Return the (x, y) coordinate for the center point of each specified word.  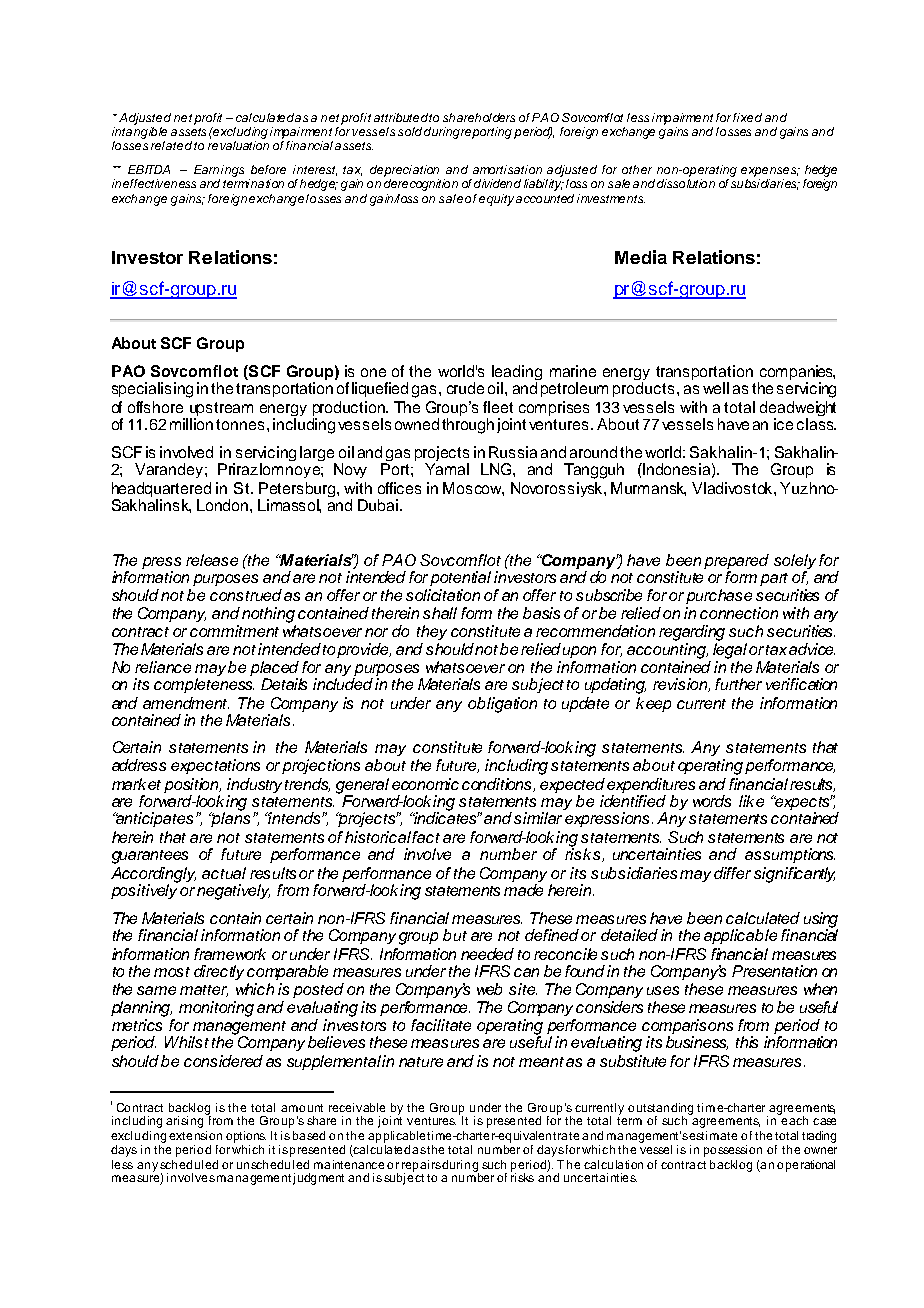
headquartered (161, 489)
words (712, 801)
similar (538, 818)
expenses (770, 172)
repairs (421, 1167)
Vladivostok (733, 488)
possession (733, 1151)
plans (230, 818)
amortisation (507, 169)
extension (195, 1135)
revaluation (238, 145)
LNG (497, 469)
